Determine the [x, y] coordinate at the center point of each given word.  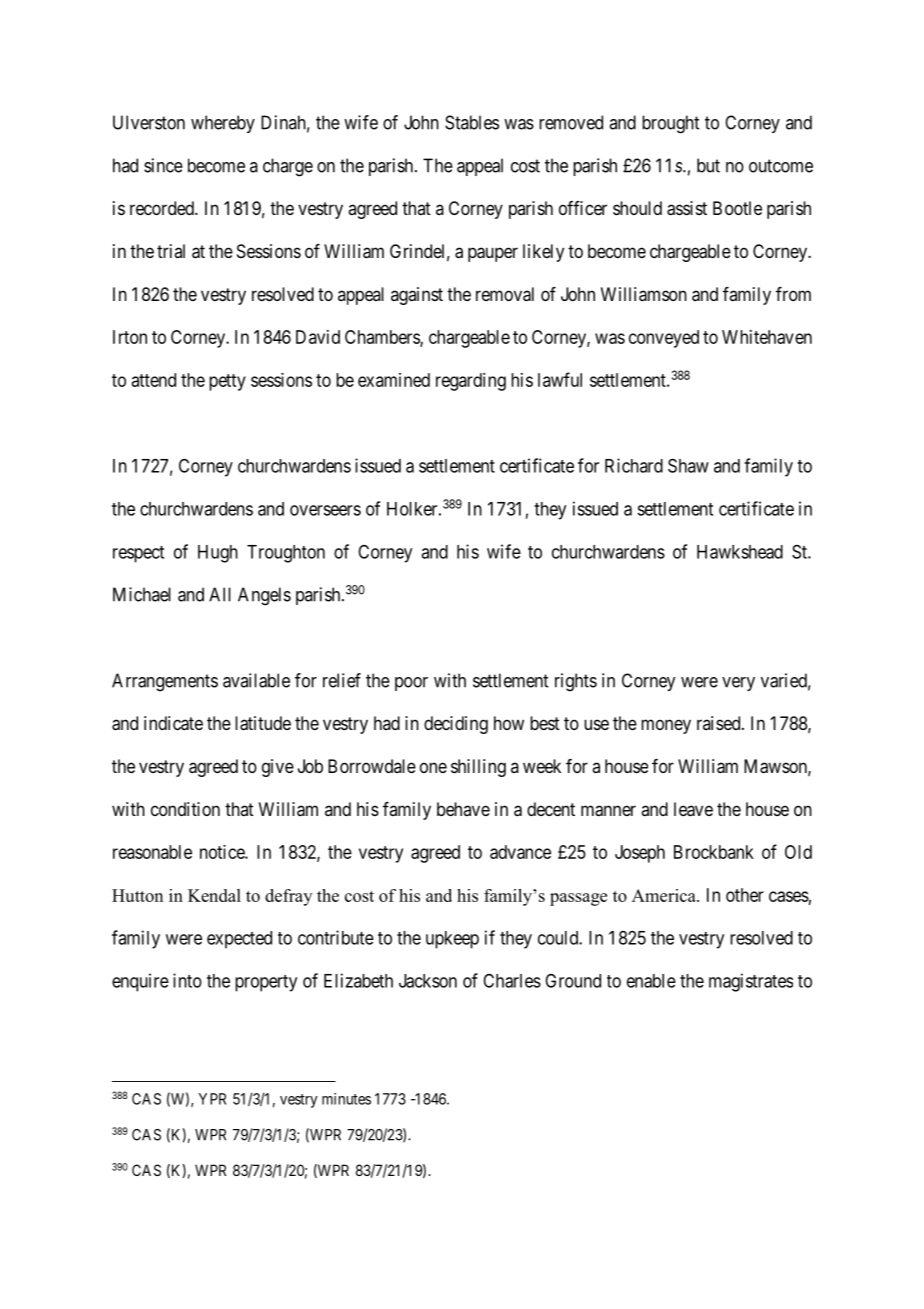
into [187, 980]
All [220, 594]
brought [670, 124]
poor [411, 684]
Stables [472, 122]
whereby [223, 124]
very [738, 684]
